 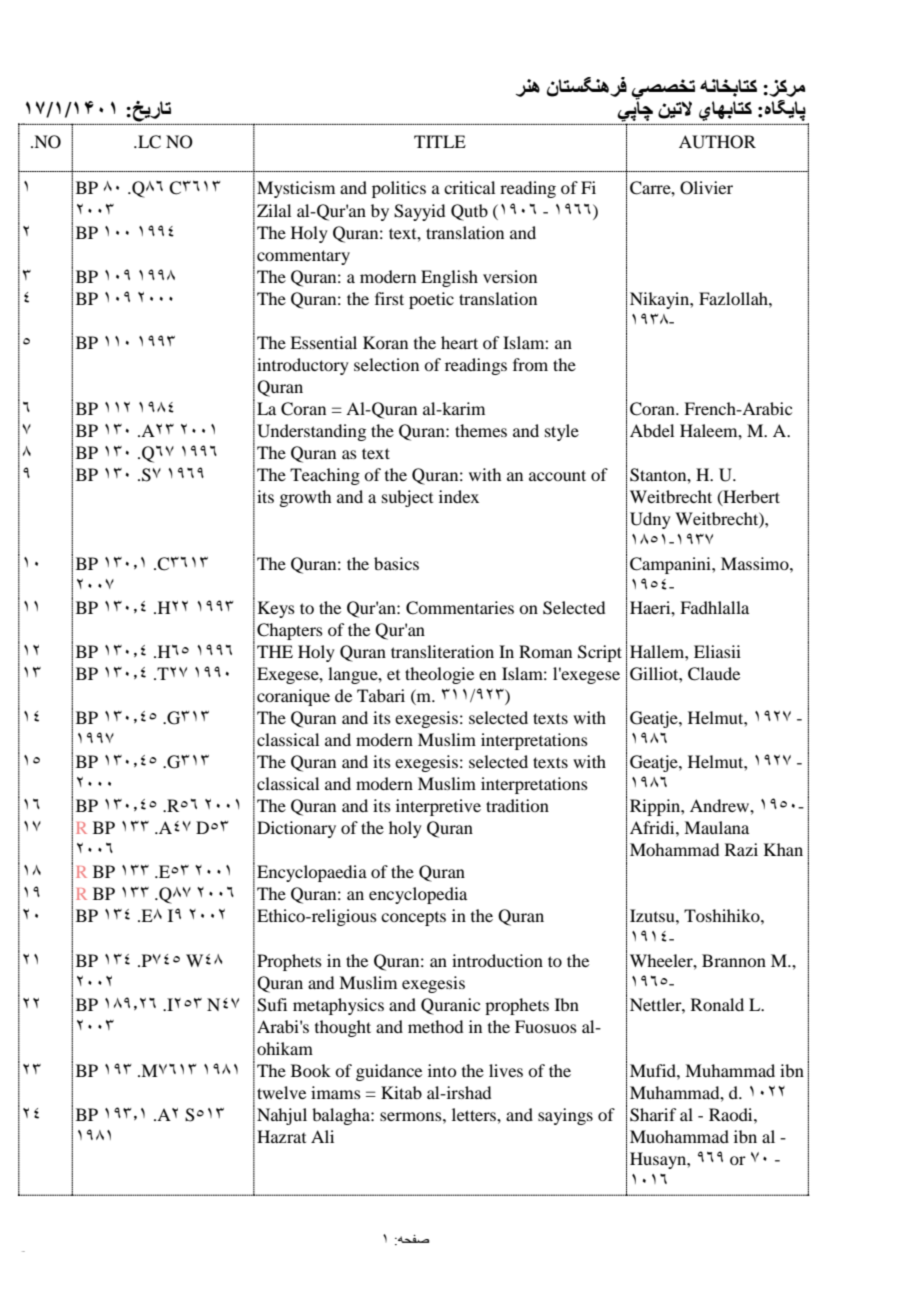 I want to click on commentary, so click(x=303, y=257).
